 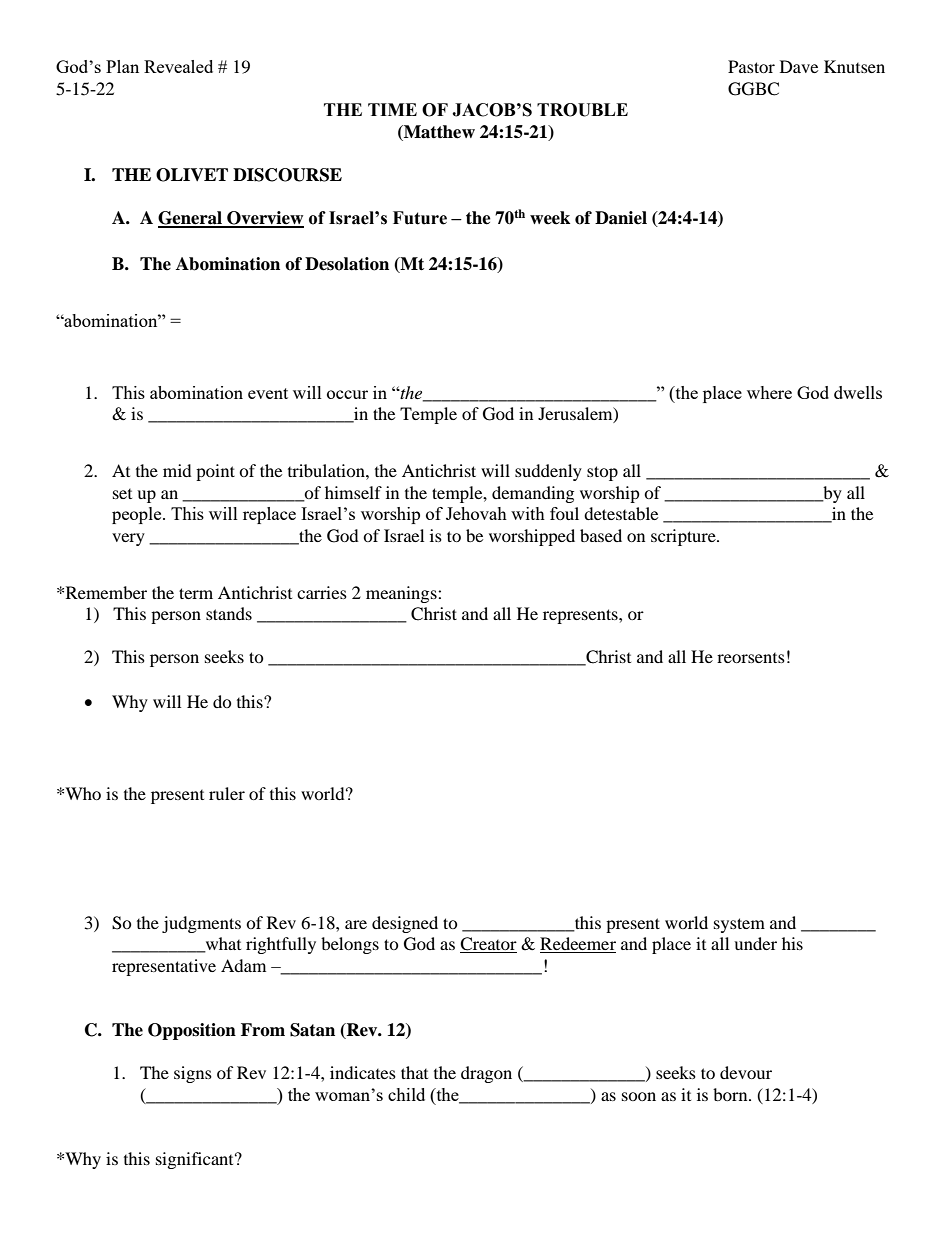 I want to click on signs, so click(x=193, y=1074).
